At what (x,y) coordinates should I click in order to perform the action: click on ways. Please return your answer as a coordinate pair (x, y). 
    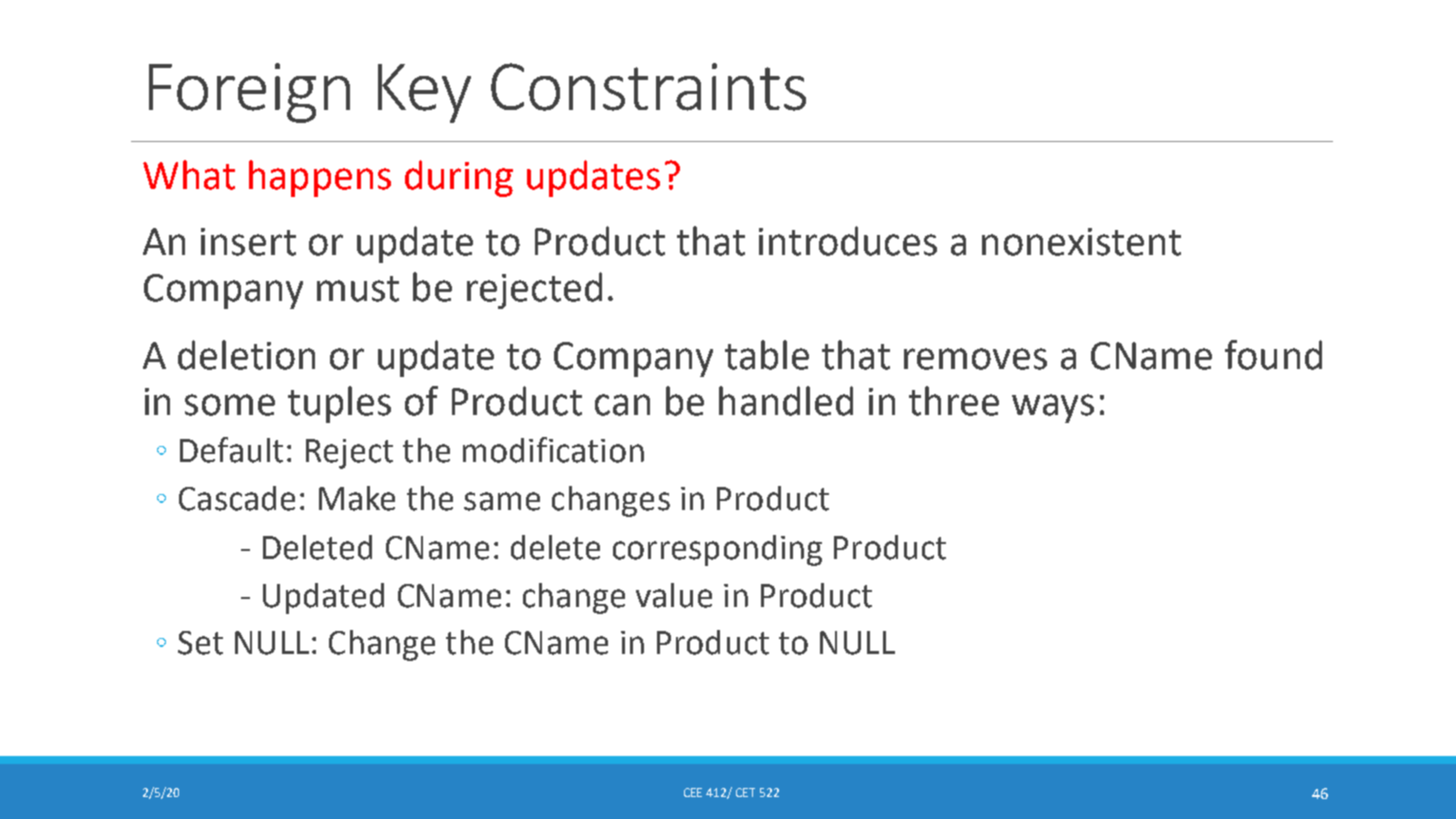
    Looking at the image, I should click on (1053, 408).
